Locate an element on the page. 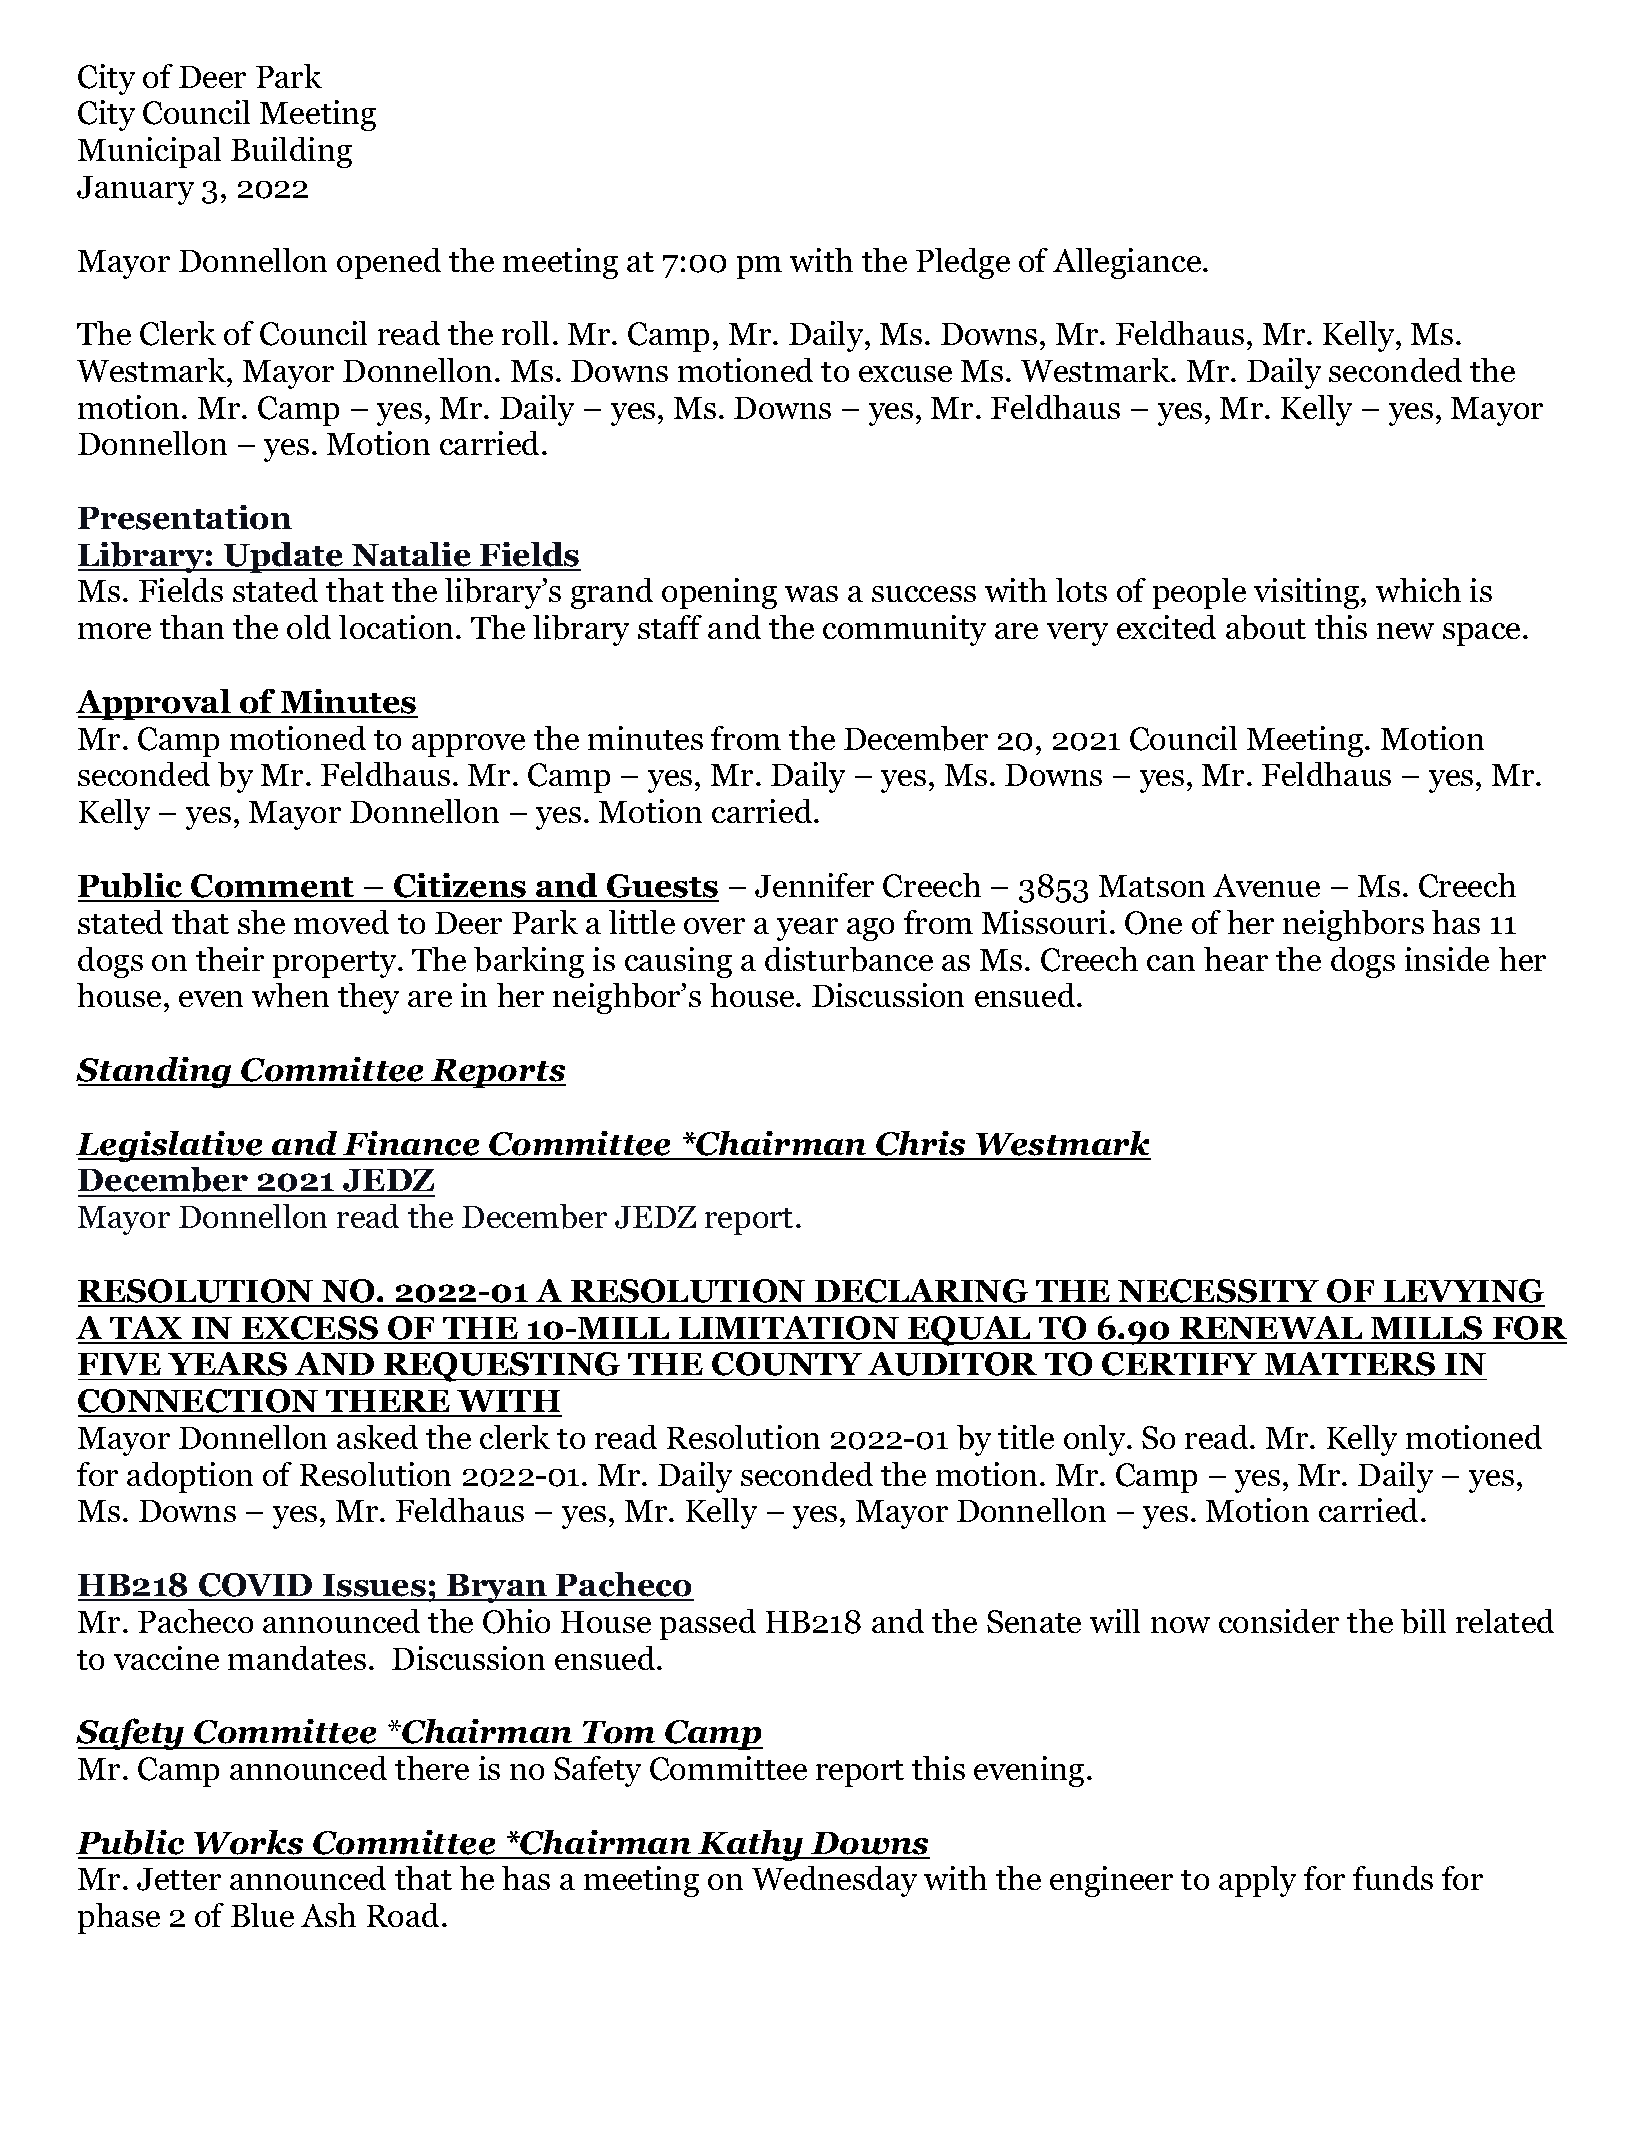 The height and width of the page is (2137, 1651). when is located at coordinates (290, 995).
